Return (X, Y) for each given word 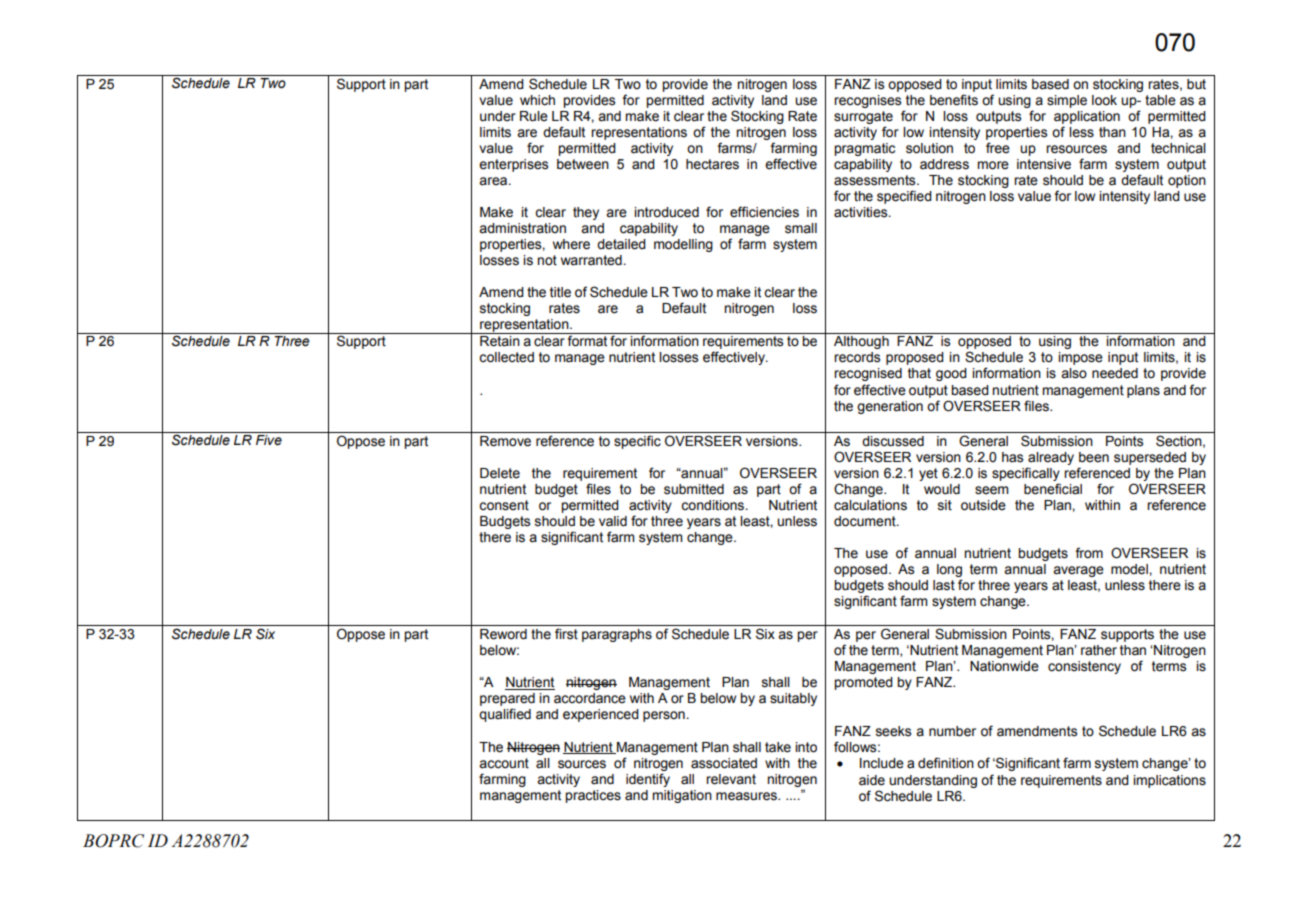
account (504, 763)
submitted (694, 489)
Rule (534, 116)
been (1094, 457)
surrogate (863, 117)
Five (269, 440)
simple (1067, 101)
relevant (731, 779)
